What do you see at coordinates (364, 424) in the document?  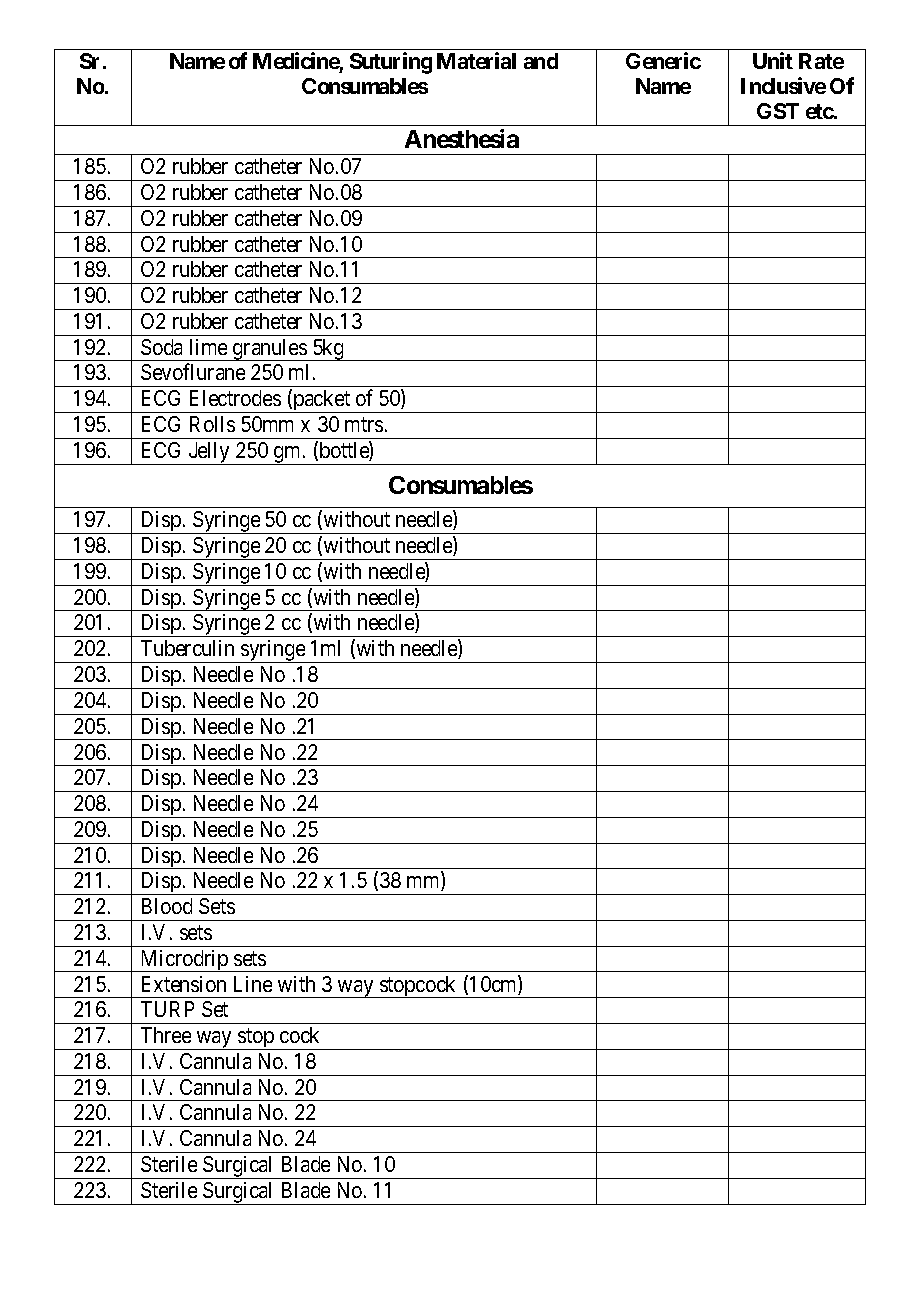 I see `mtrs` at bounding box center [364, 424].
